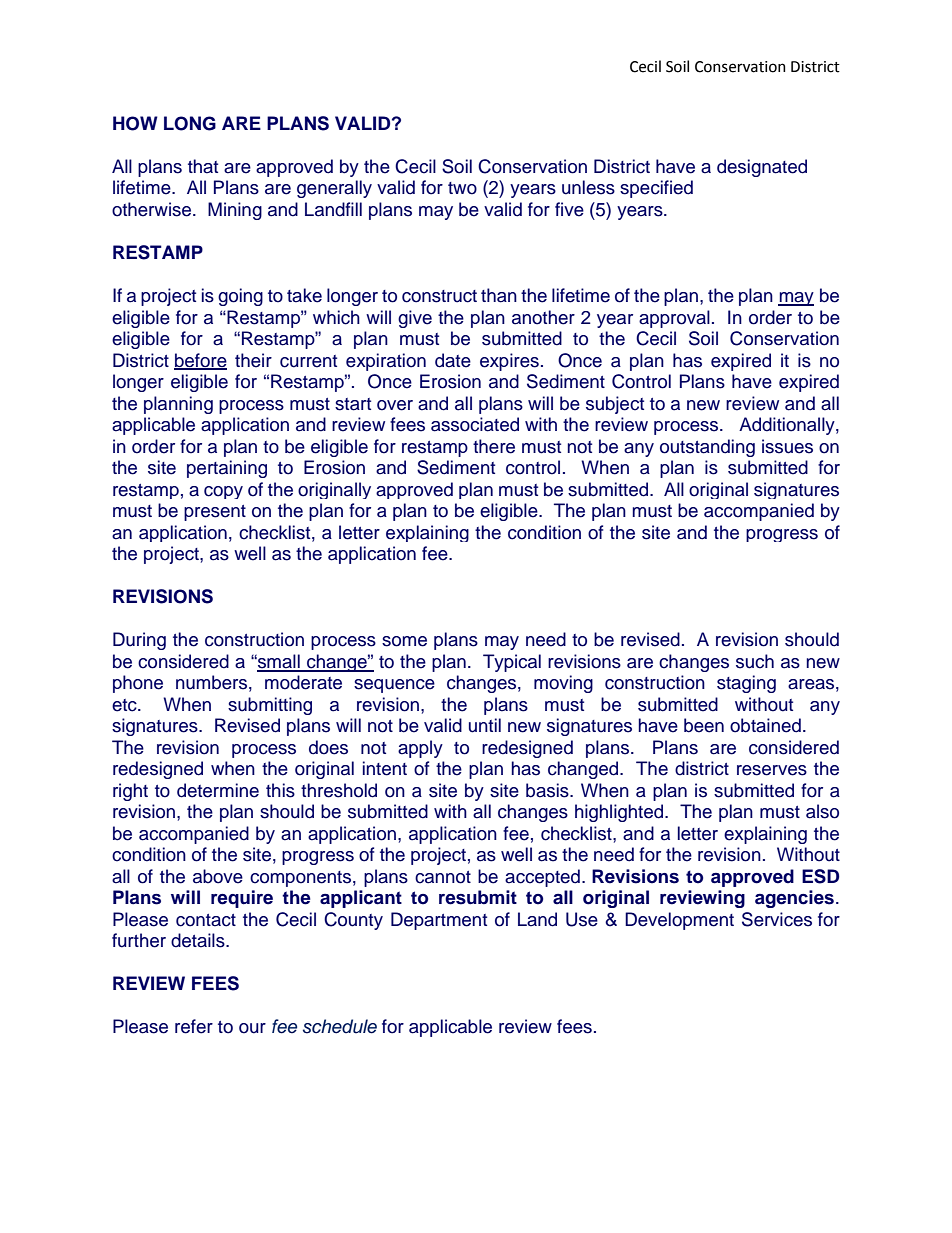 The height and width of the page is (1233, 952). What do you see at coordinates (462, 188) in the page?
I see `two` at bounding box center [462, 188].
